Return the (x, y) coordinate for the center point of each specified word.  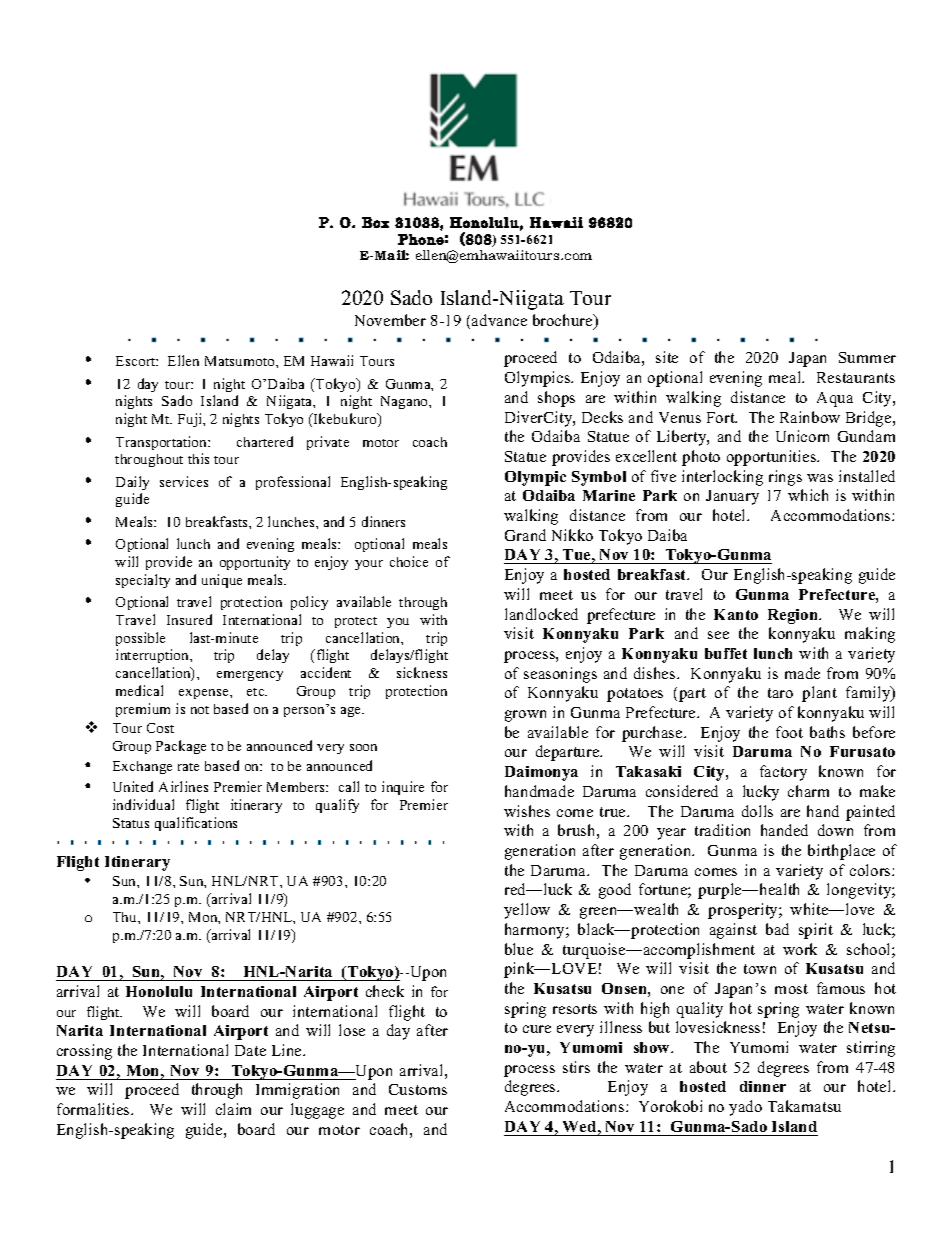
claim (233, 1109)
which (808, 495)
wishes (527, 811)
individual (143, 804)
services (184, 481)
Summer (867, 357)
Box (375, 222)
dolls (757, 811)
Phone (421, 239)
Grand (525, 535)
